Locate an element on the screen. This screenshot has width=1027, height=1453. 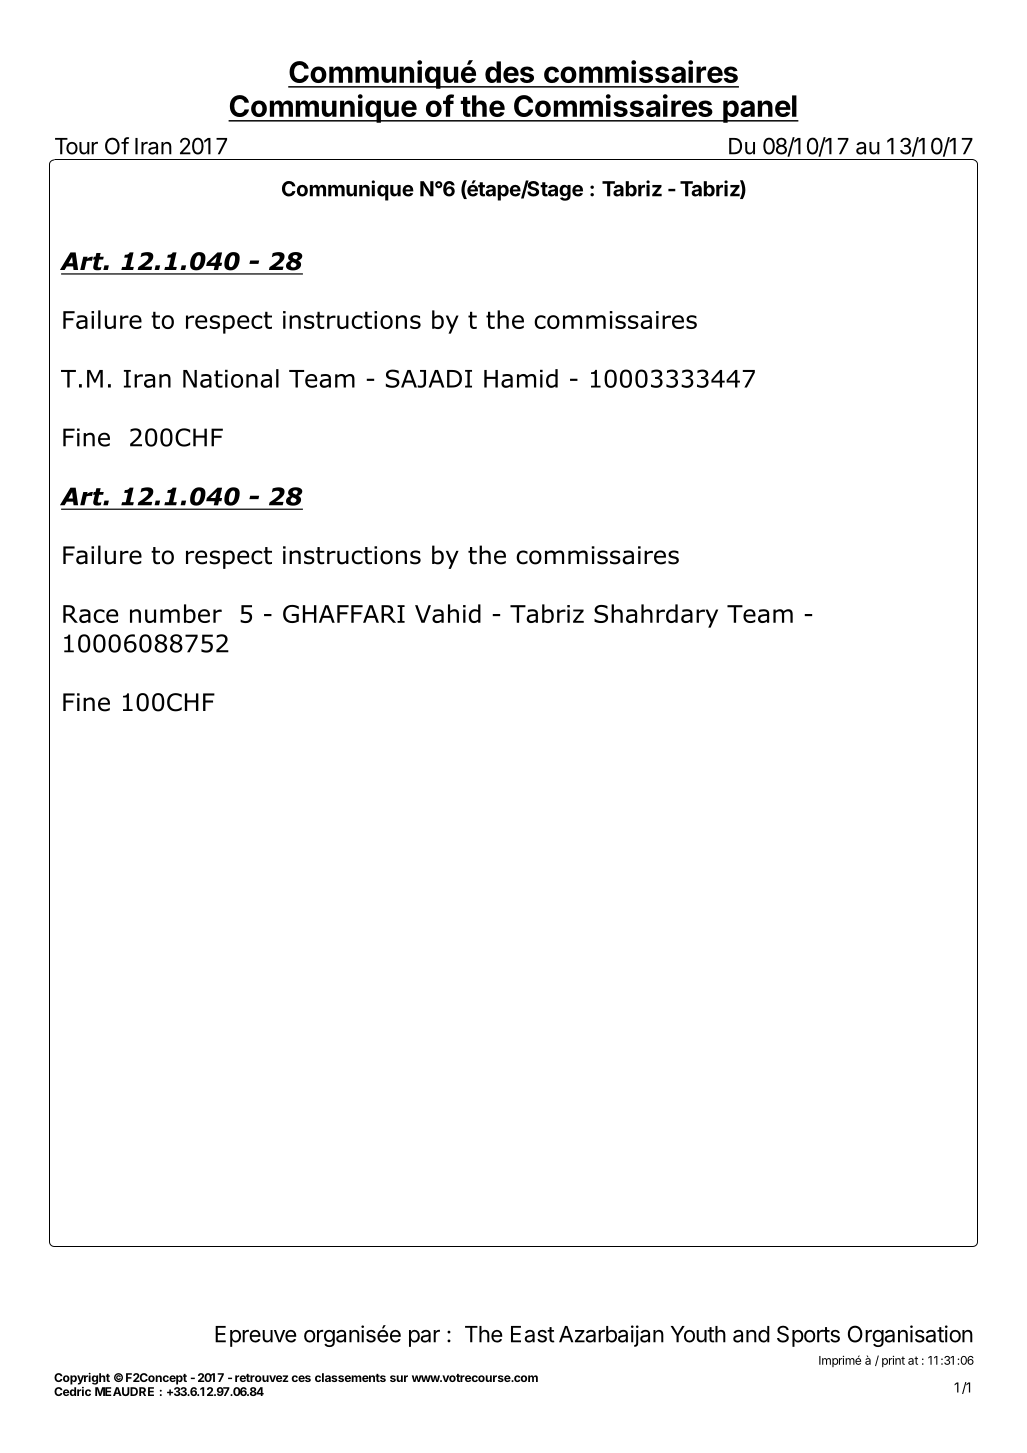
number is located at coordinates (176, 613).
